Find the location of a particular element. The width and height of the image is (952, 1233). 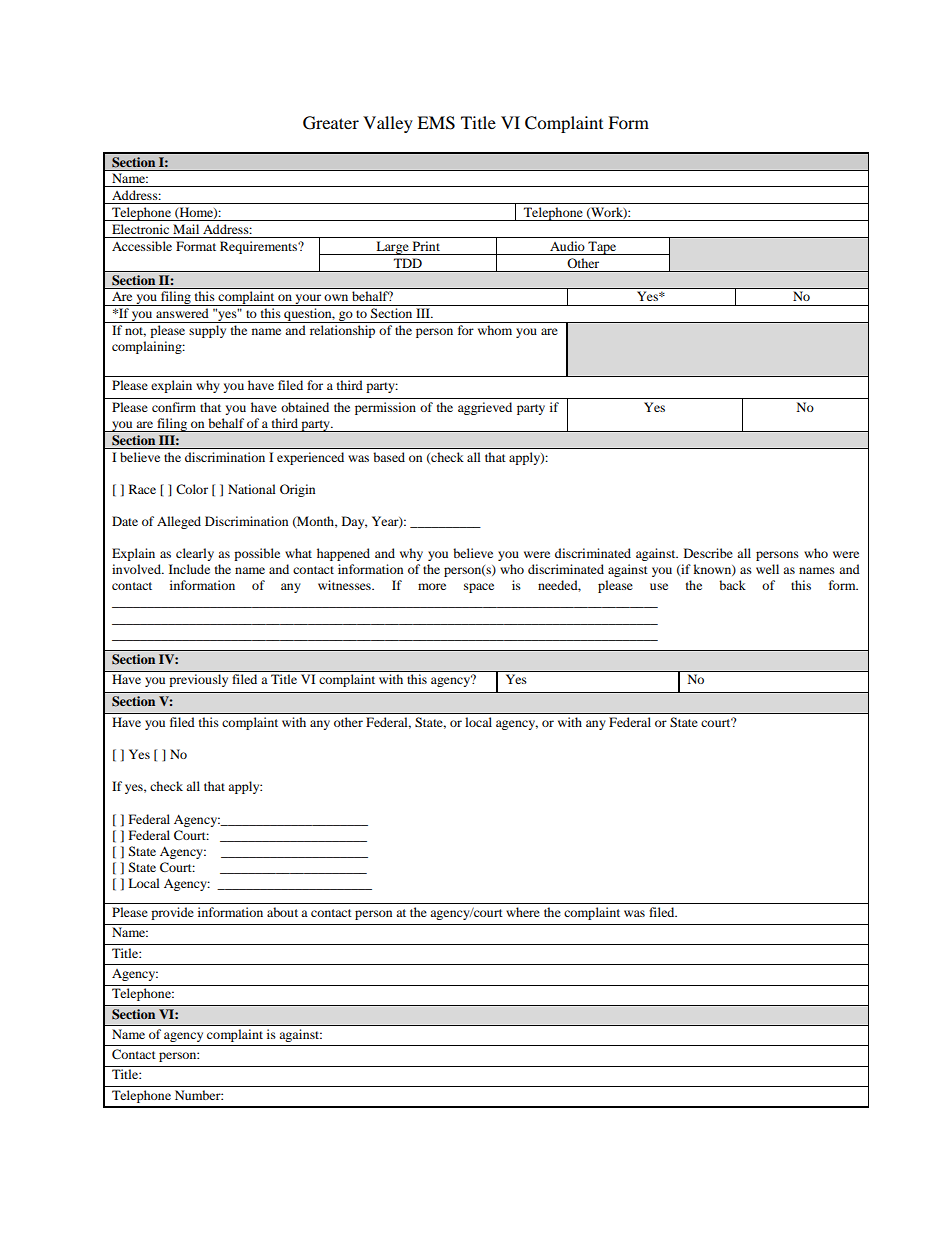

EMS is located at coordinates (436, 123).
